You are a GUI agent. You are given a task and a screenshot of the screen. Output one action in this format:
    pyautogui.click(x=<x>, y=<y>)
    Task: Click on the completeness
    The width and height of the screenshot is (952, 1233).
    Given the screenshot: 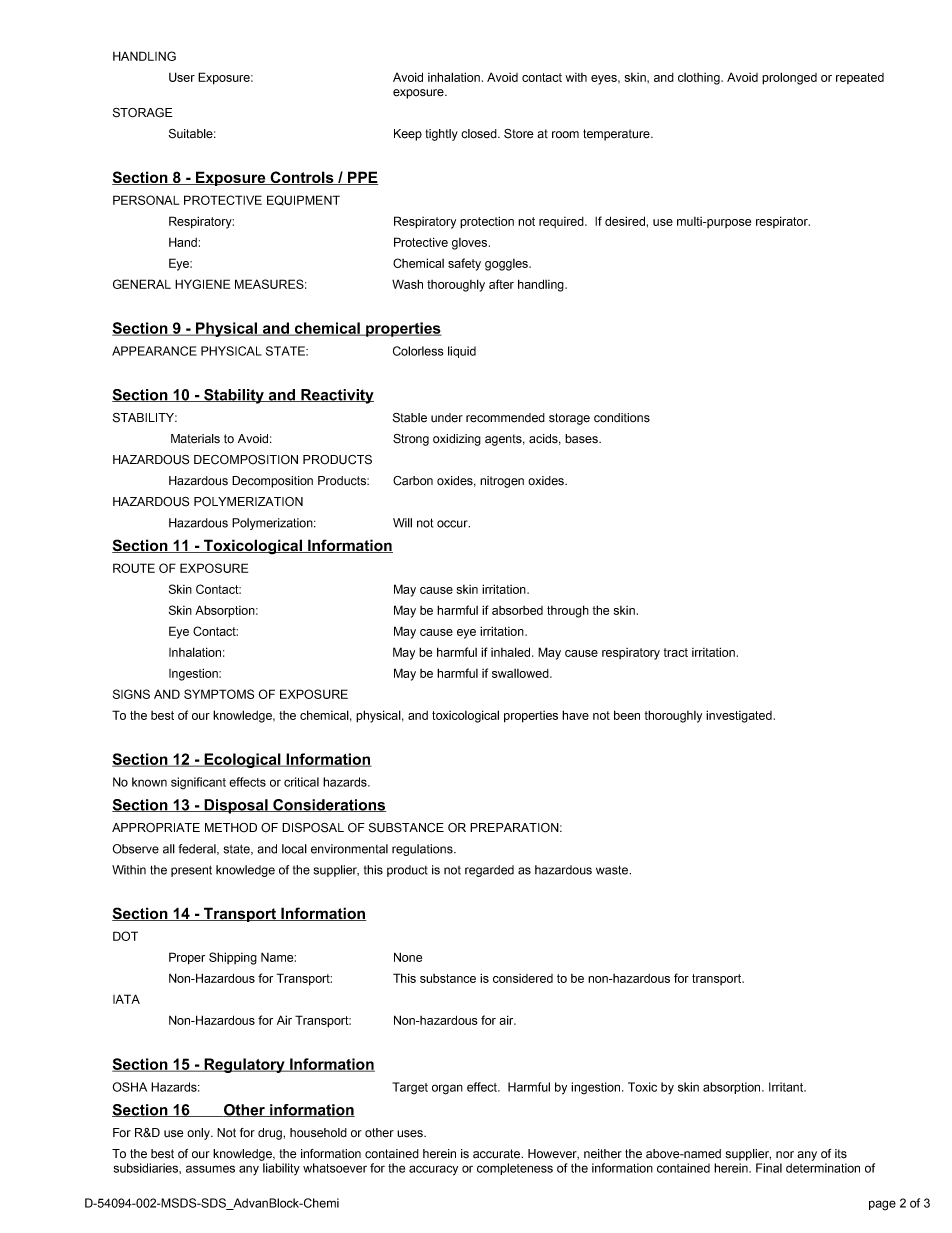 What is the action you would take?
    pyautogui.click(x=515, y=1169)
